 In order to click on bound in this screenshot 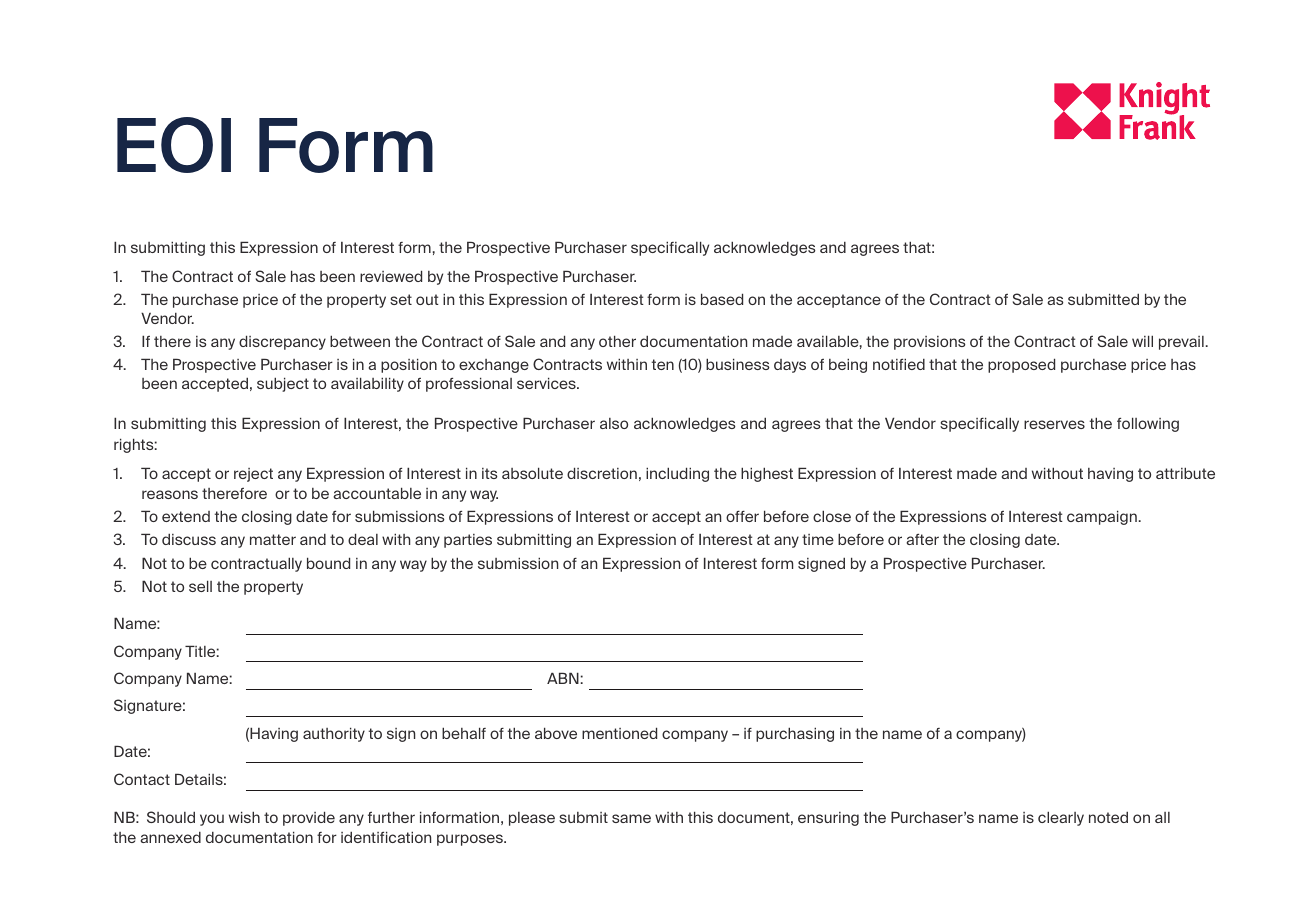, I will do `click(328, 563)`.
